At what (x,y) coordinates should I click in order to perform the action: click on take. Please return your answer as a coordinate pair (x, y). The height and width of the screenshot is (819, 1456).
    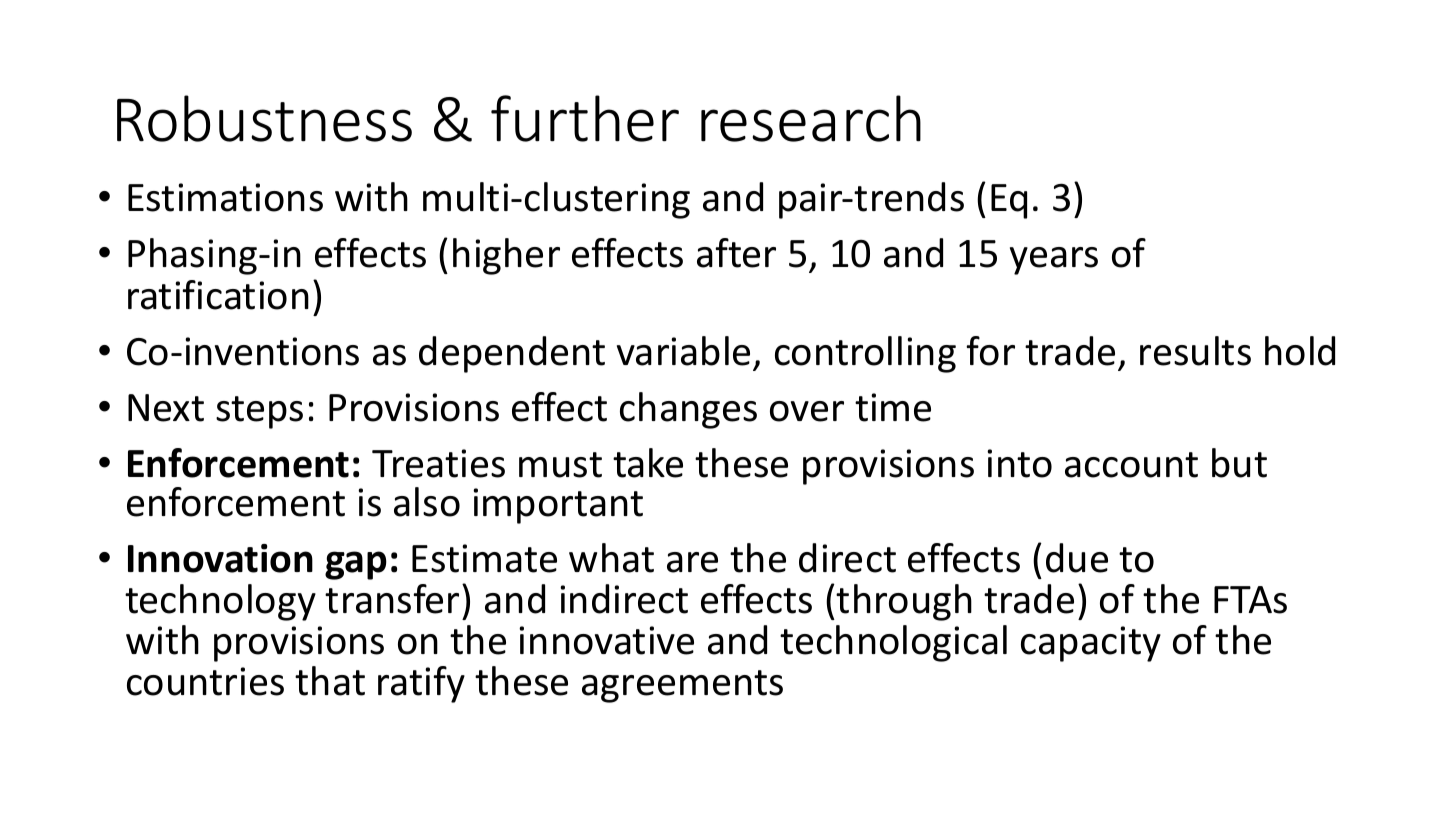
    Looking at the image, I should click on (648, 463).
